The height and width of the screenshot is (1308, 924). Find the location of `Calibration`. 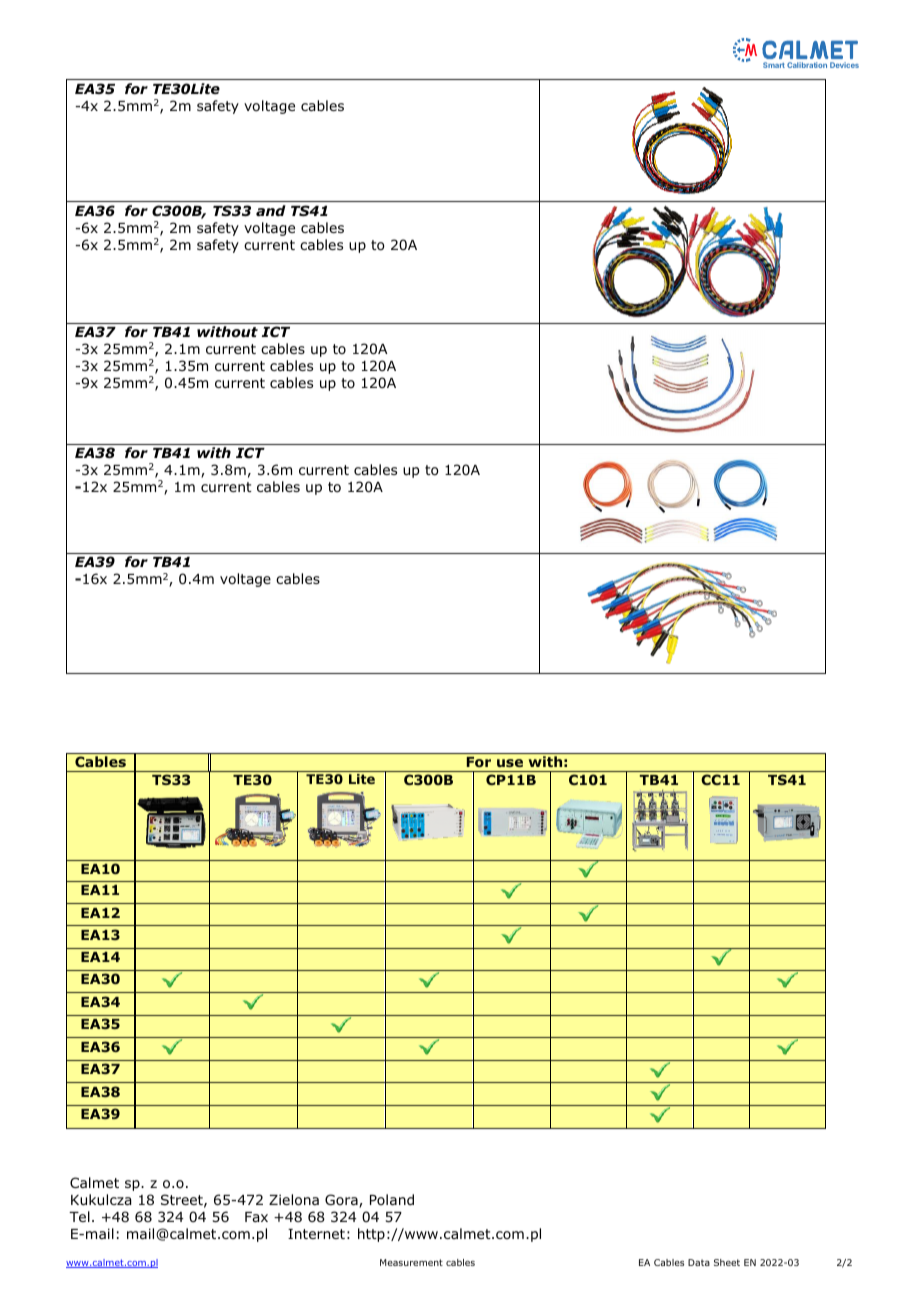

Calibration is located at coordinates (807, 65).
